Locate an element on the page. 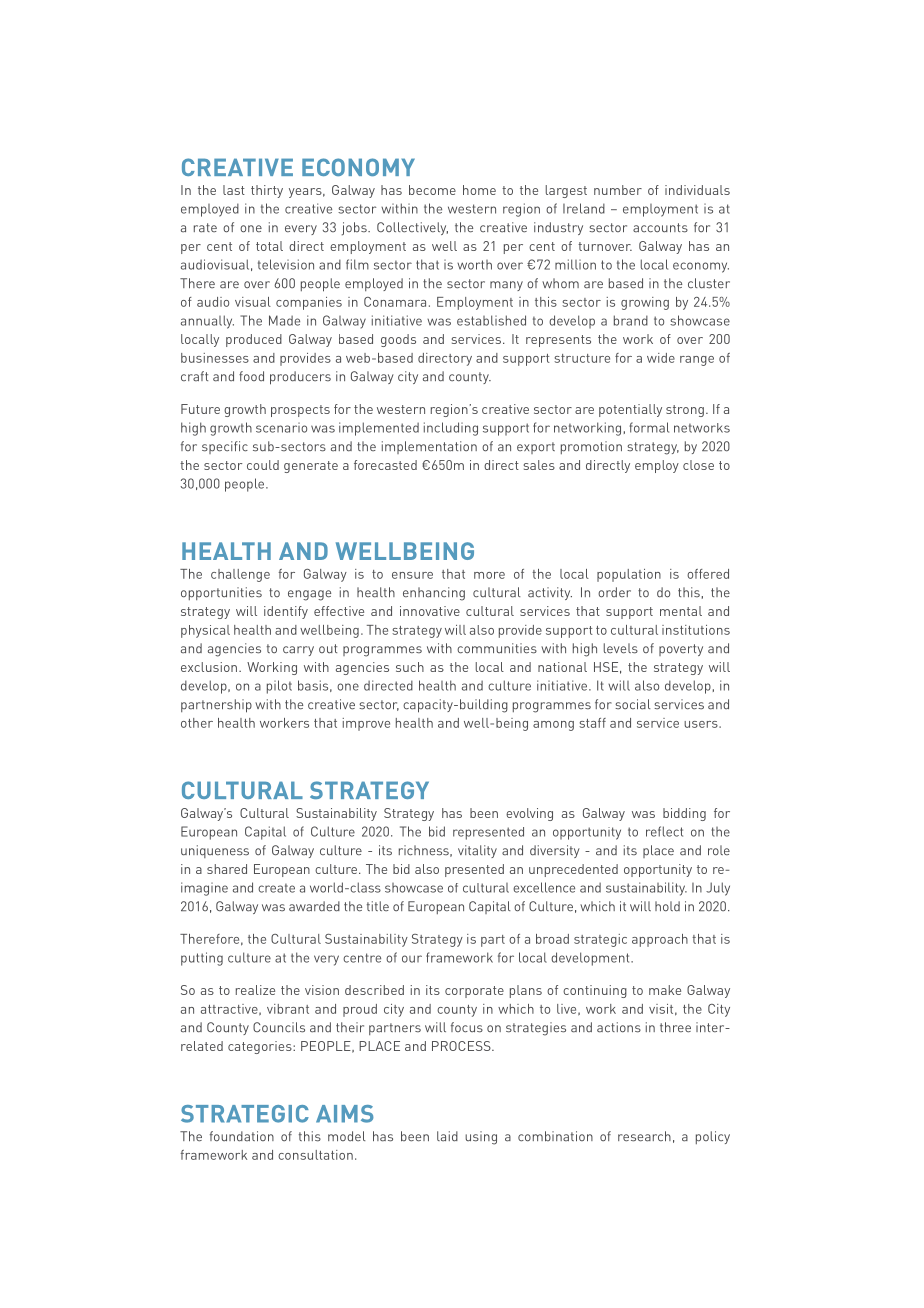 This document has height=1308, width=924. food is located at coordinates (251, 376).
